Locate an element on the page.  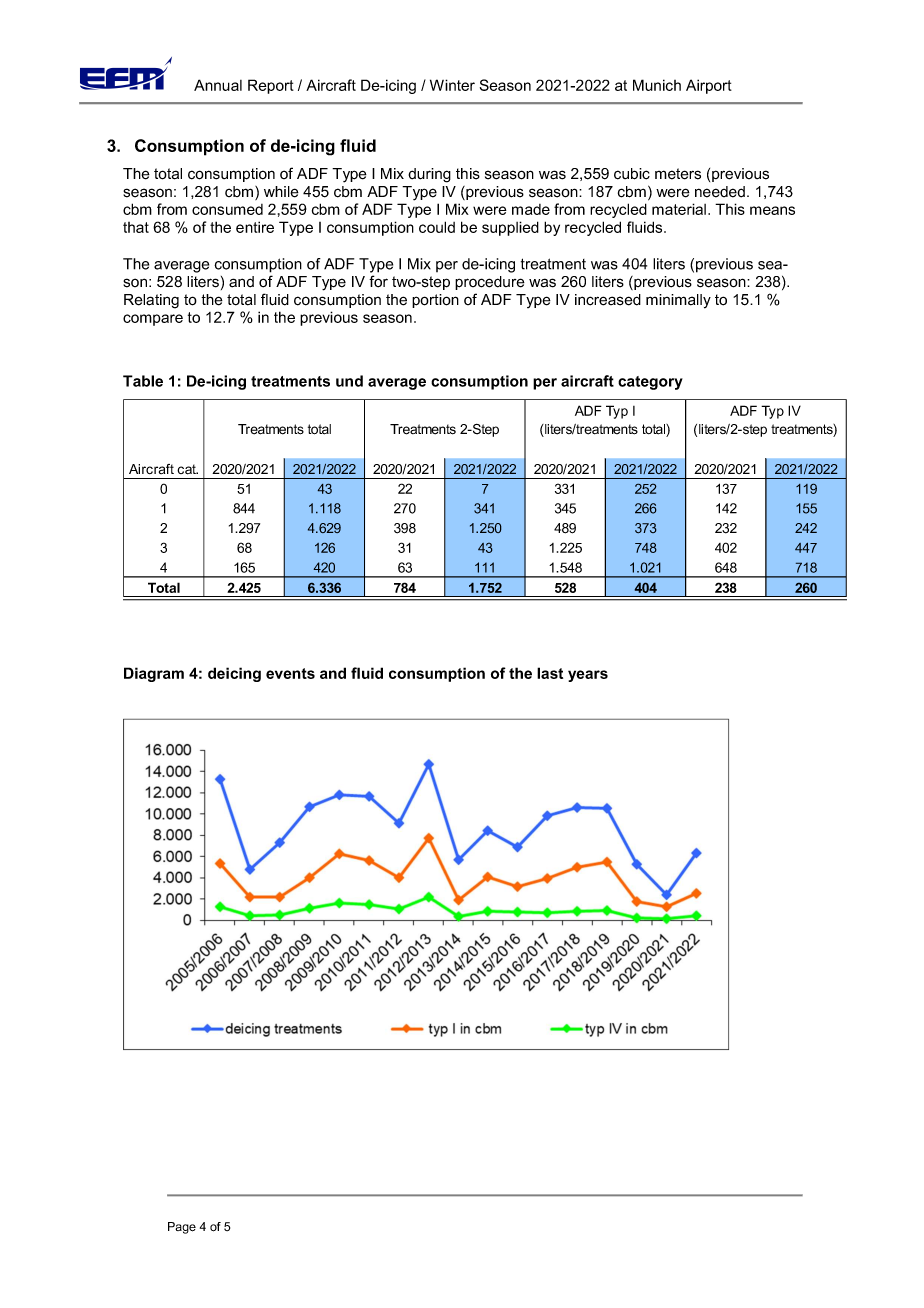
Annual is located at coordinates (218, 85).
